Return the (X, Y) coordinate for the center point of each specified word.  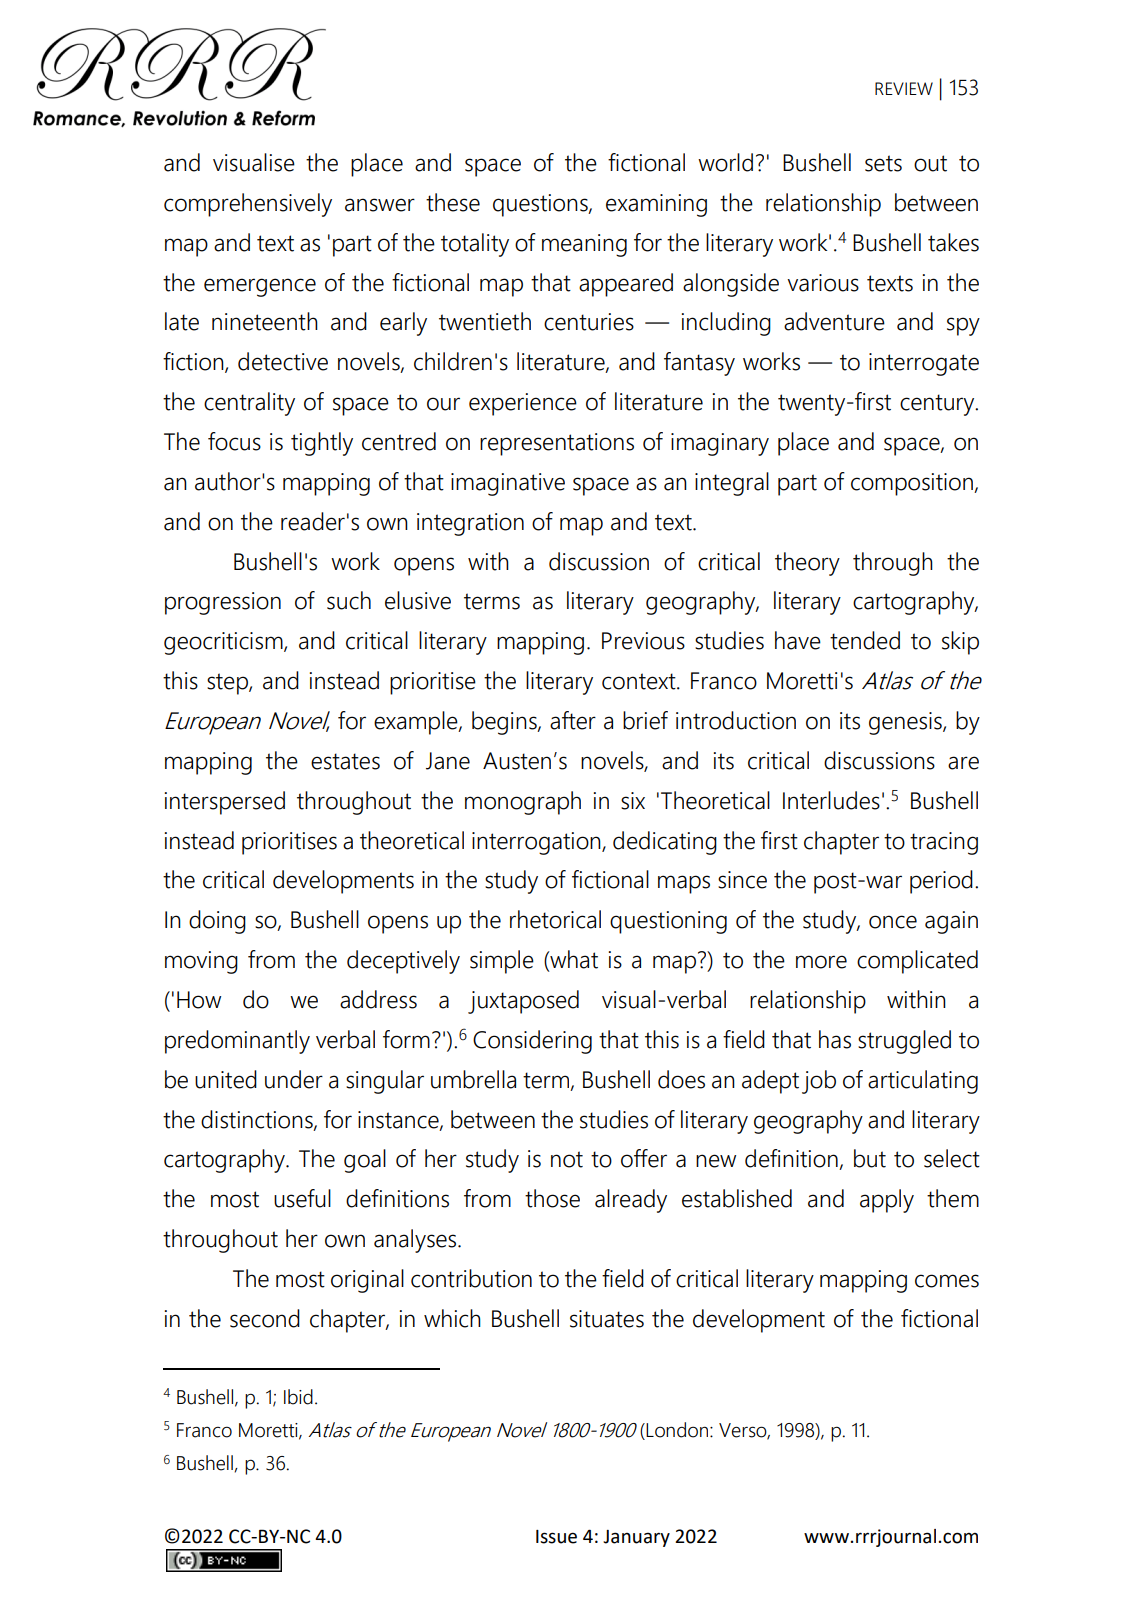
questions (541, 205)
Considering (532, 1042)
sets (883, 163)
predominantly (237, 1042)
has (835, 1039)
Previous (643, 641)
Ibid (298, 1397)
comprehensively (248, 205)
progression (223, 603)
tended (865, 640)
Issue (556, 1537)
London (678, 1430)
